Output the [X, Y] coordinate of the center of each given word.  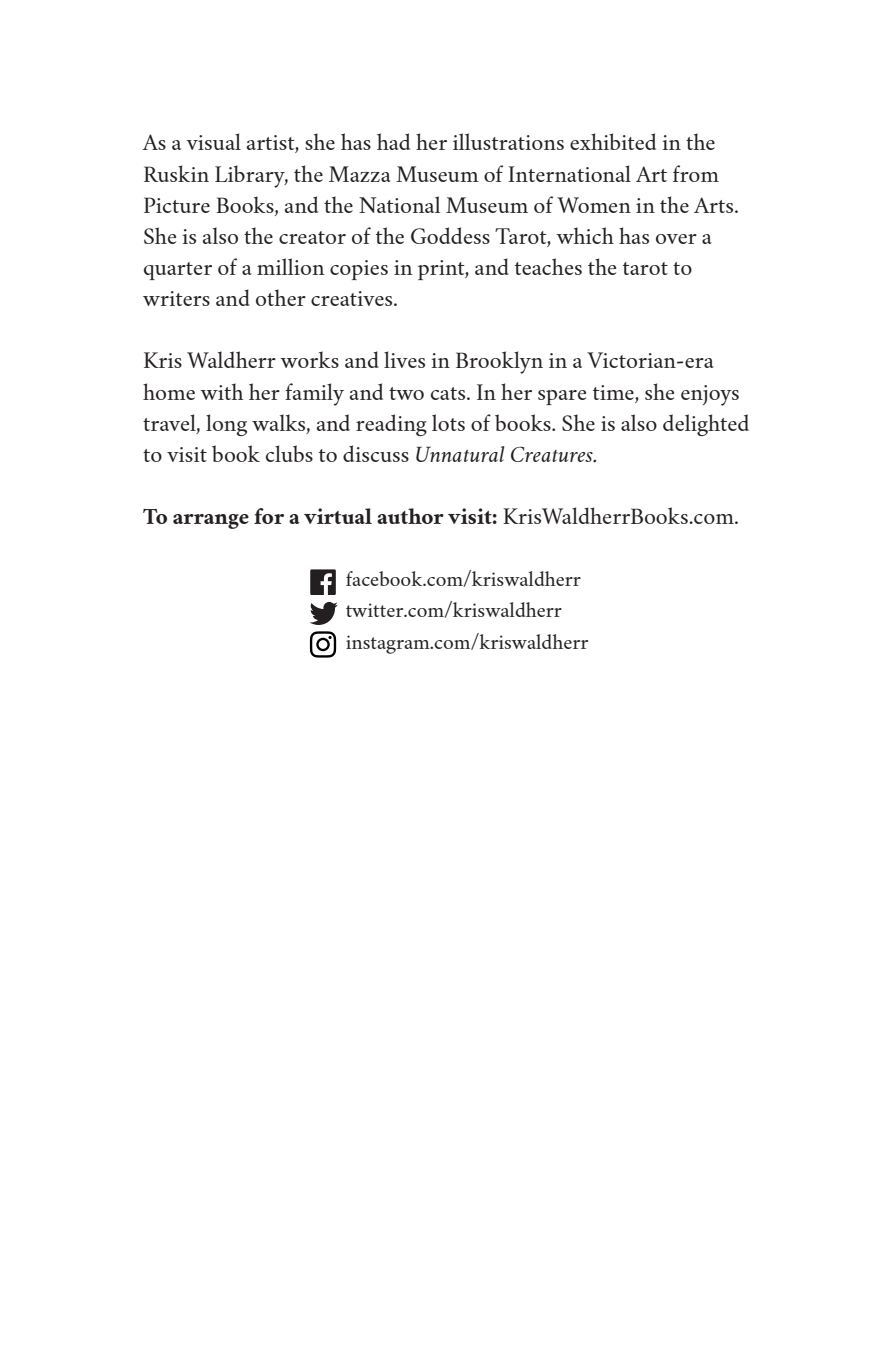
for [269, 516]
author [410, 516]
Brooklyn [499, 362]
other [281, 297]
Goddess [450, 235]
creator [312, 237]
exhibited [613, 141]
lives [404, 359]
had [393, 141]
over [676, 239]
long [226, 425]
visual [213, 141]
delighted [706, 425]
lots [448, 422]
